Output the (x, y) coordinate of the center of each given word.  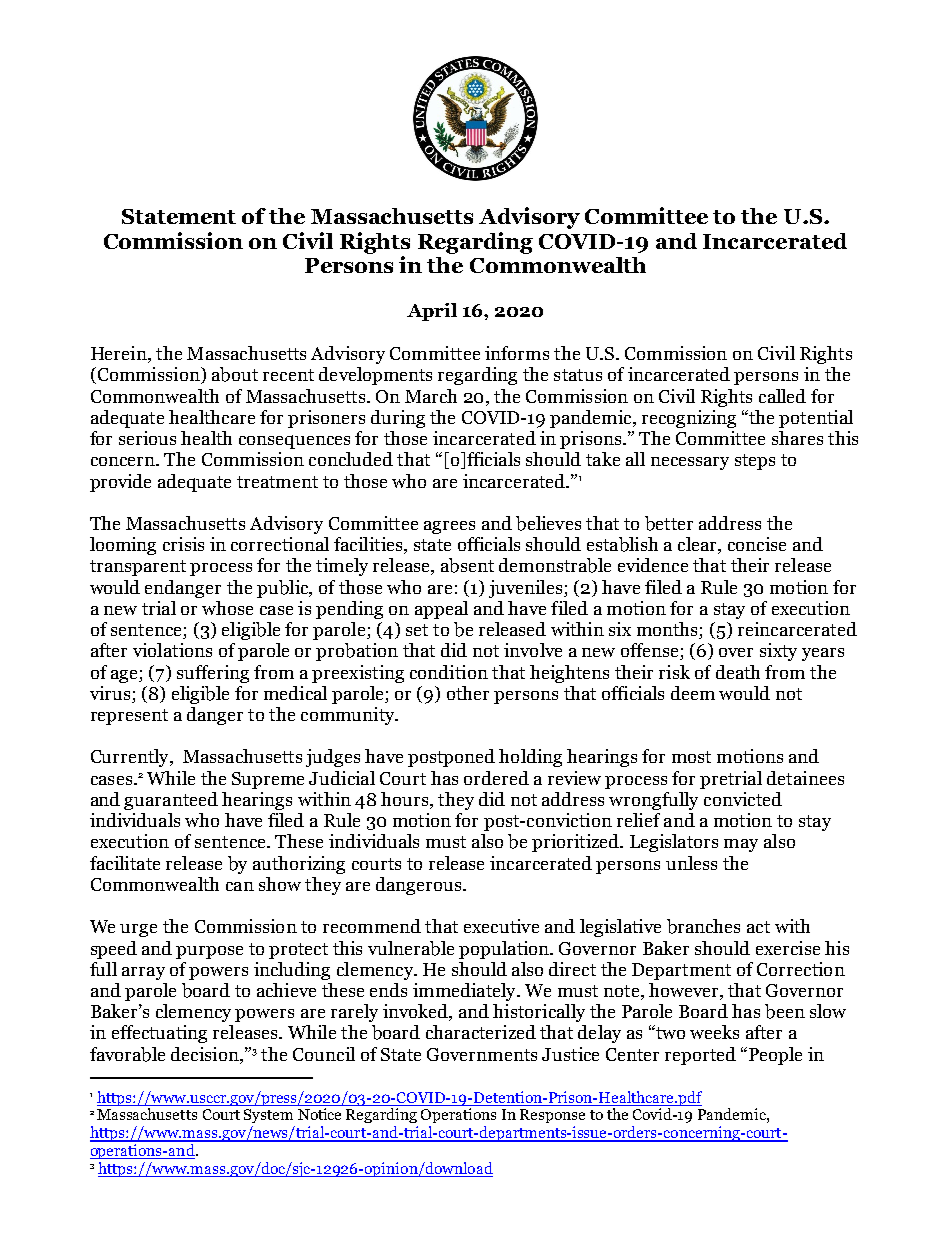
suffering (213, 674)
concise (757, 544)
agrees (449, 527)
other (468, 693)
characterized (481, 1032)
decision (206, 1054)
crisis (183, 544)
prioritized (577, 843)
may (741, 845)
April (432, 312)
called (782, 396)
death (738, 672)
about (235, 374)
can (240, 886)
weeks (714, 1032)
